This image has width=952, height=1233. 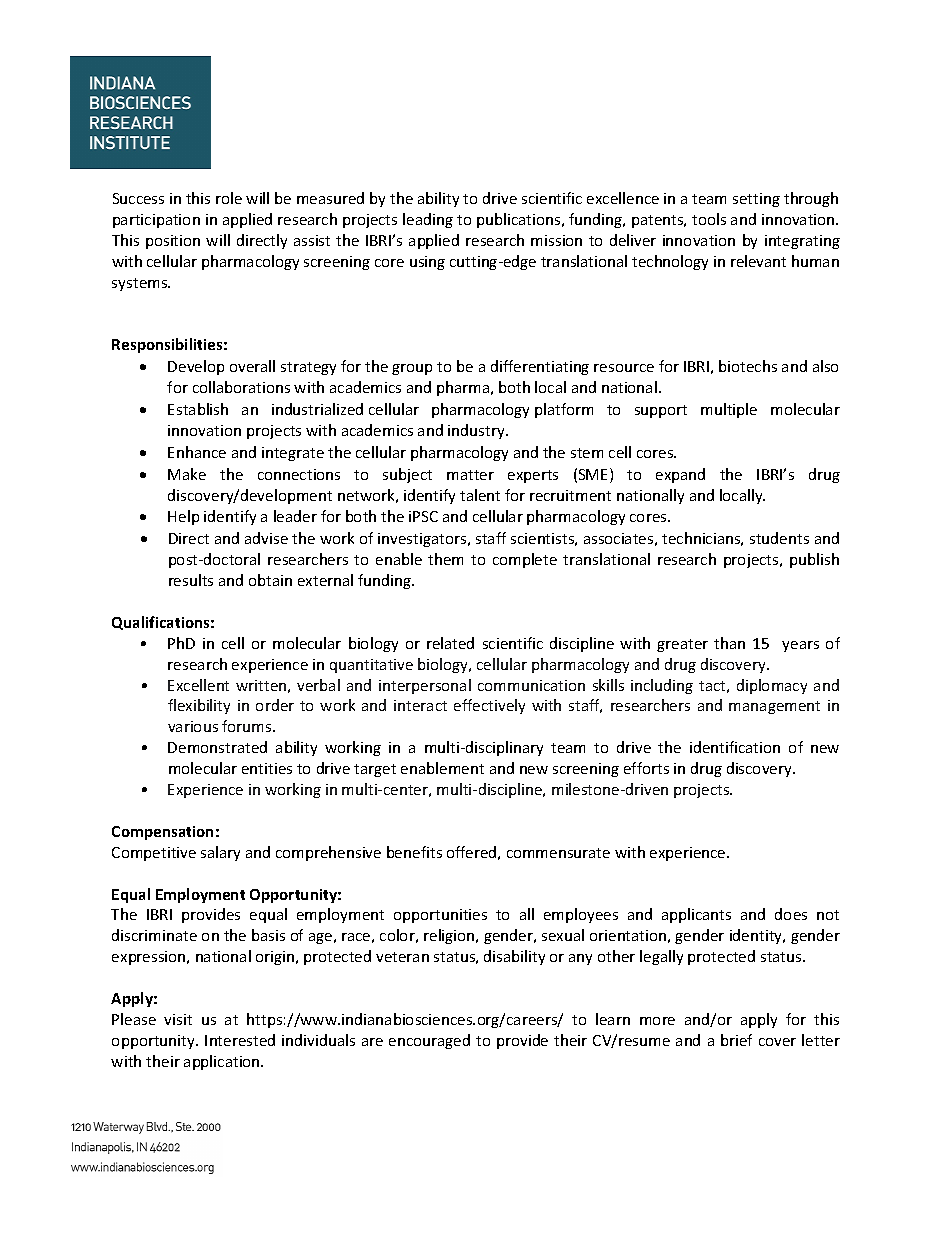 What do you see at coordinates (220, 853) in the image?
I see `salary` at bounding box center [220, 853].
